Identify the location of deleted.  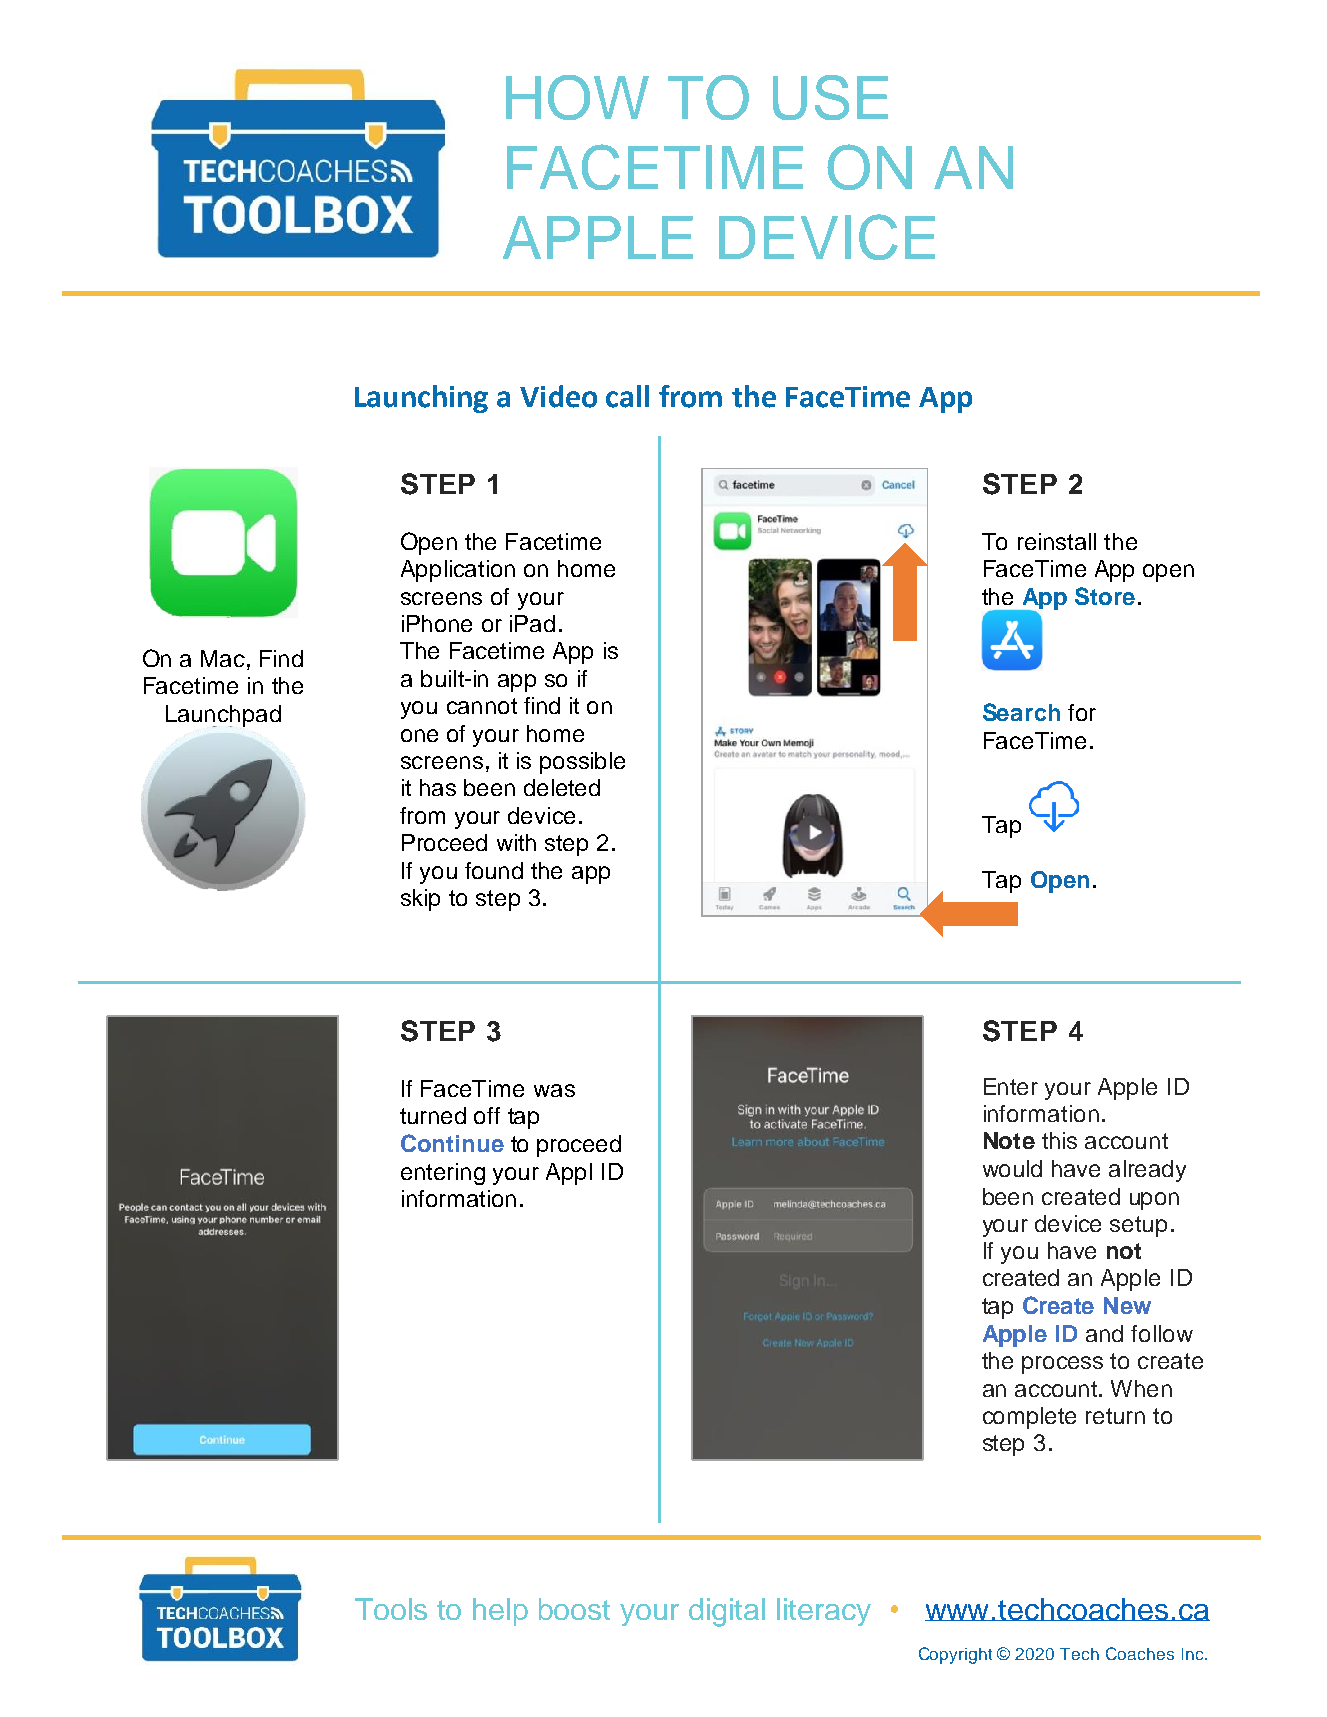
(562, 787).
